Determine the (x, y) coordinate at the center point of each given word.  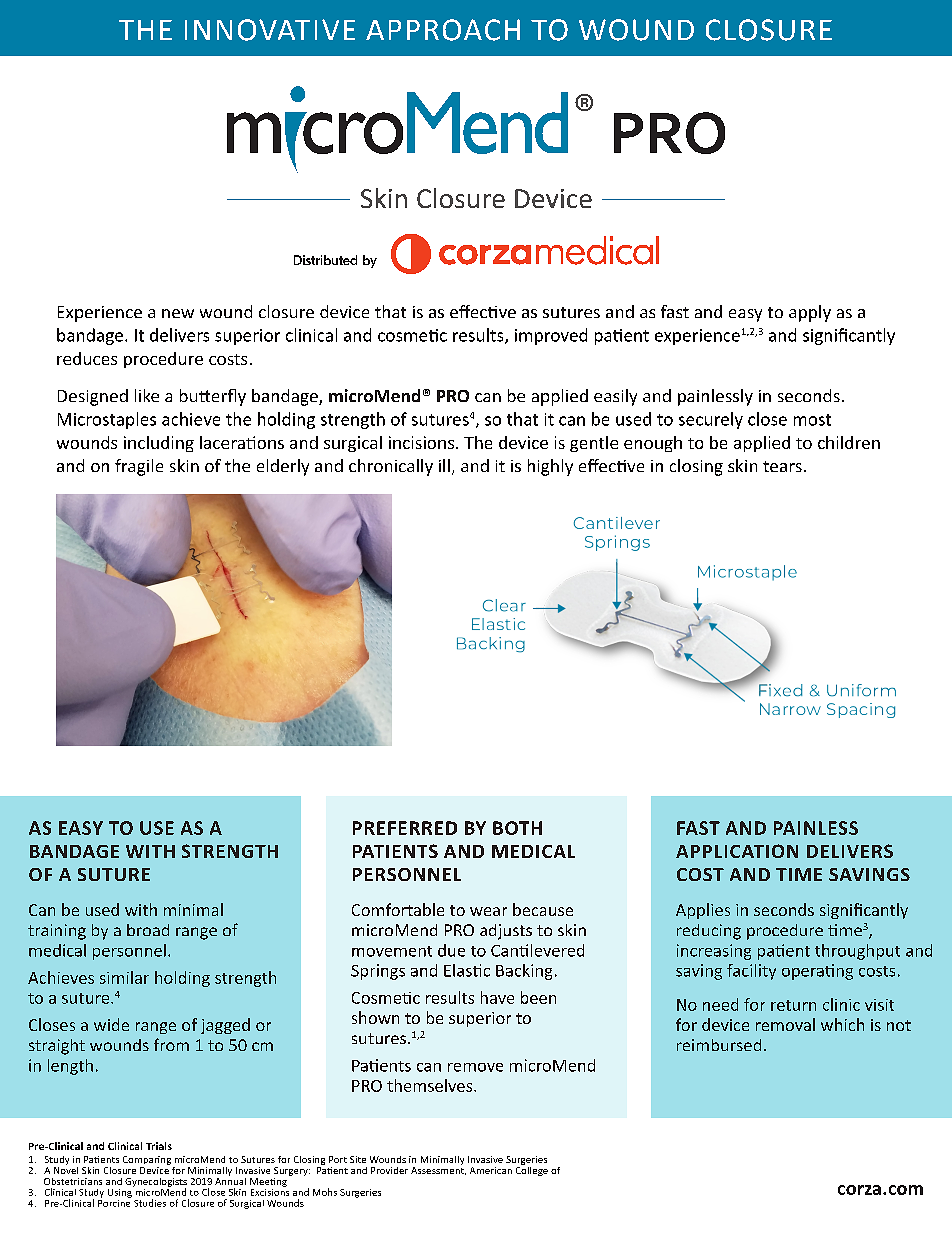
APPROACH (443, 30)
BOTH (517, 828)
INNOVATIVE (270, 30)
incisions (423, 442)
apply (810, 313)
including (159, 444)
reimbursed (719, 1045)
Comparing (147, 1162)
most (812, 420)
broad (148, 930)
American (491, 1170)
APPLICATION (737, 851)
